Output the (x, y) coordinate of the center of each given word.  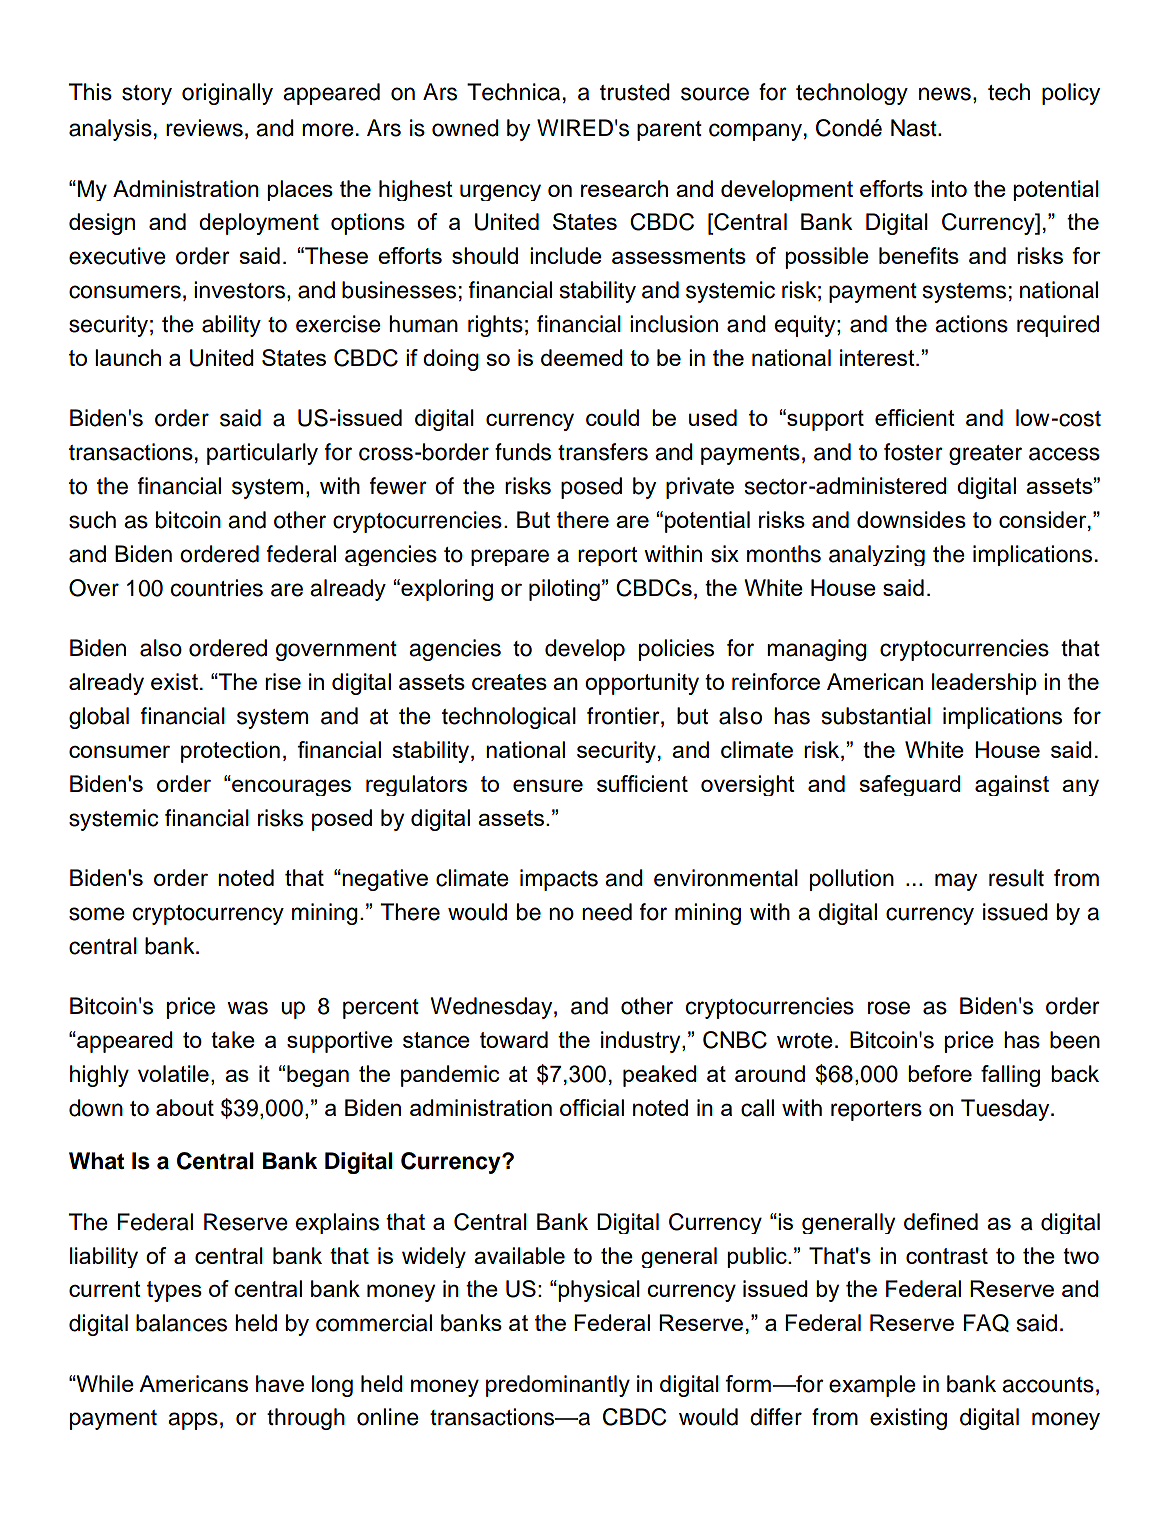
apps (193, 1421)
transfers (603, 452)
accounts (1048, 1385)
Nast (915, 128)
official (592, 1107)
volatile (173, 1073)
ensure (548, 785)
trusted (635, 92)
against (1012, 785)
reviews (204, 128)
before (940, 1073)
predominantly (558, 1386)
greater (985, 455)
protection (230, 752)
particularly (262, 454)
